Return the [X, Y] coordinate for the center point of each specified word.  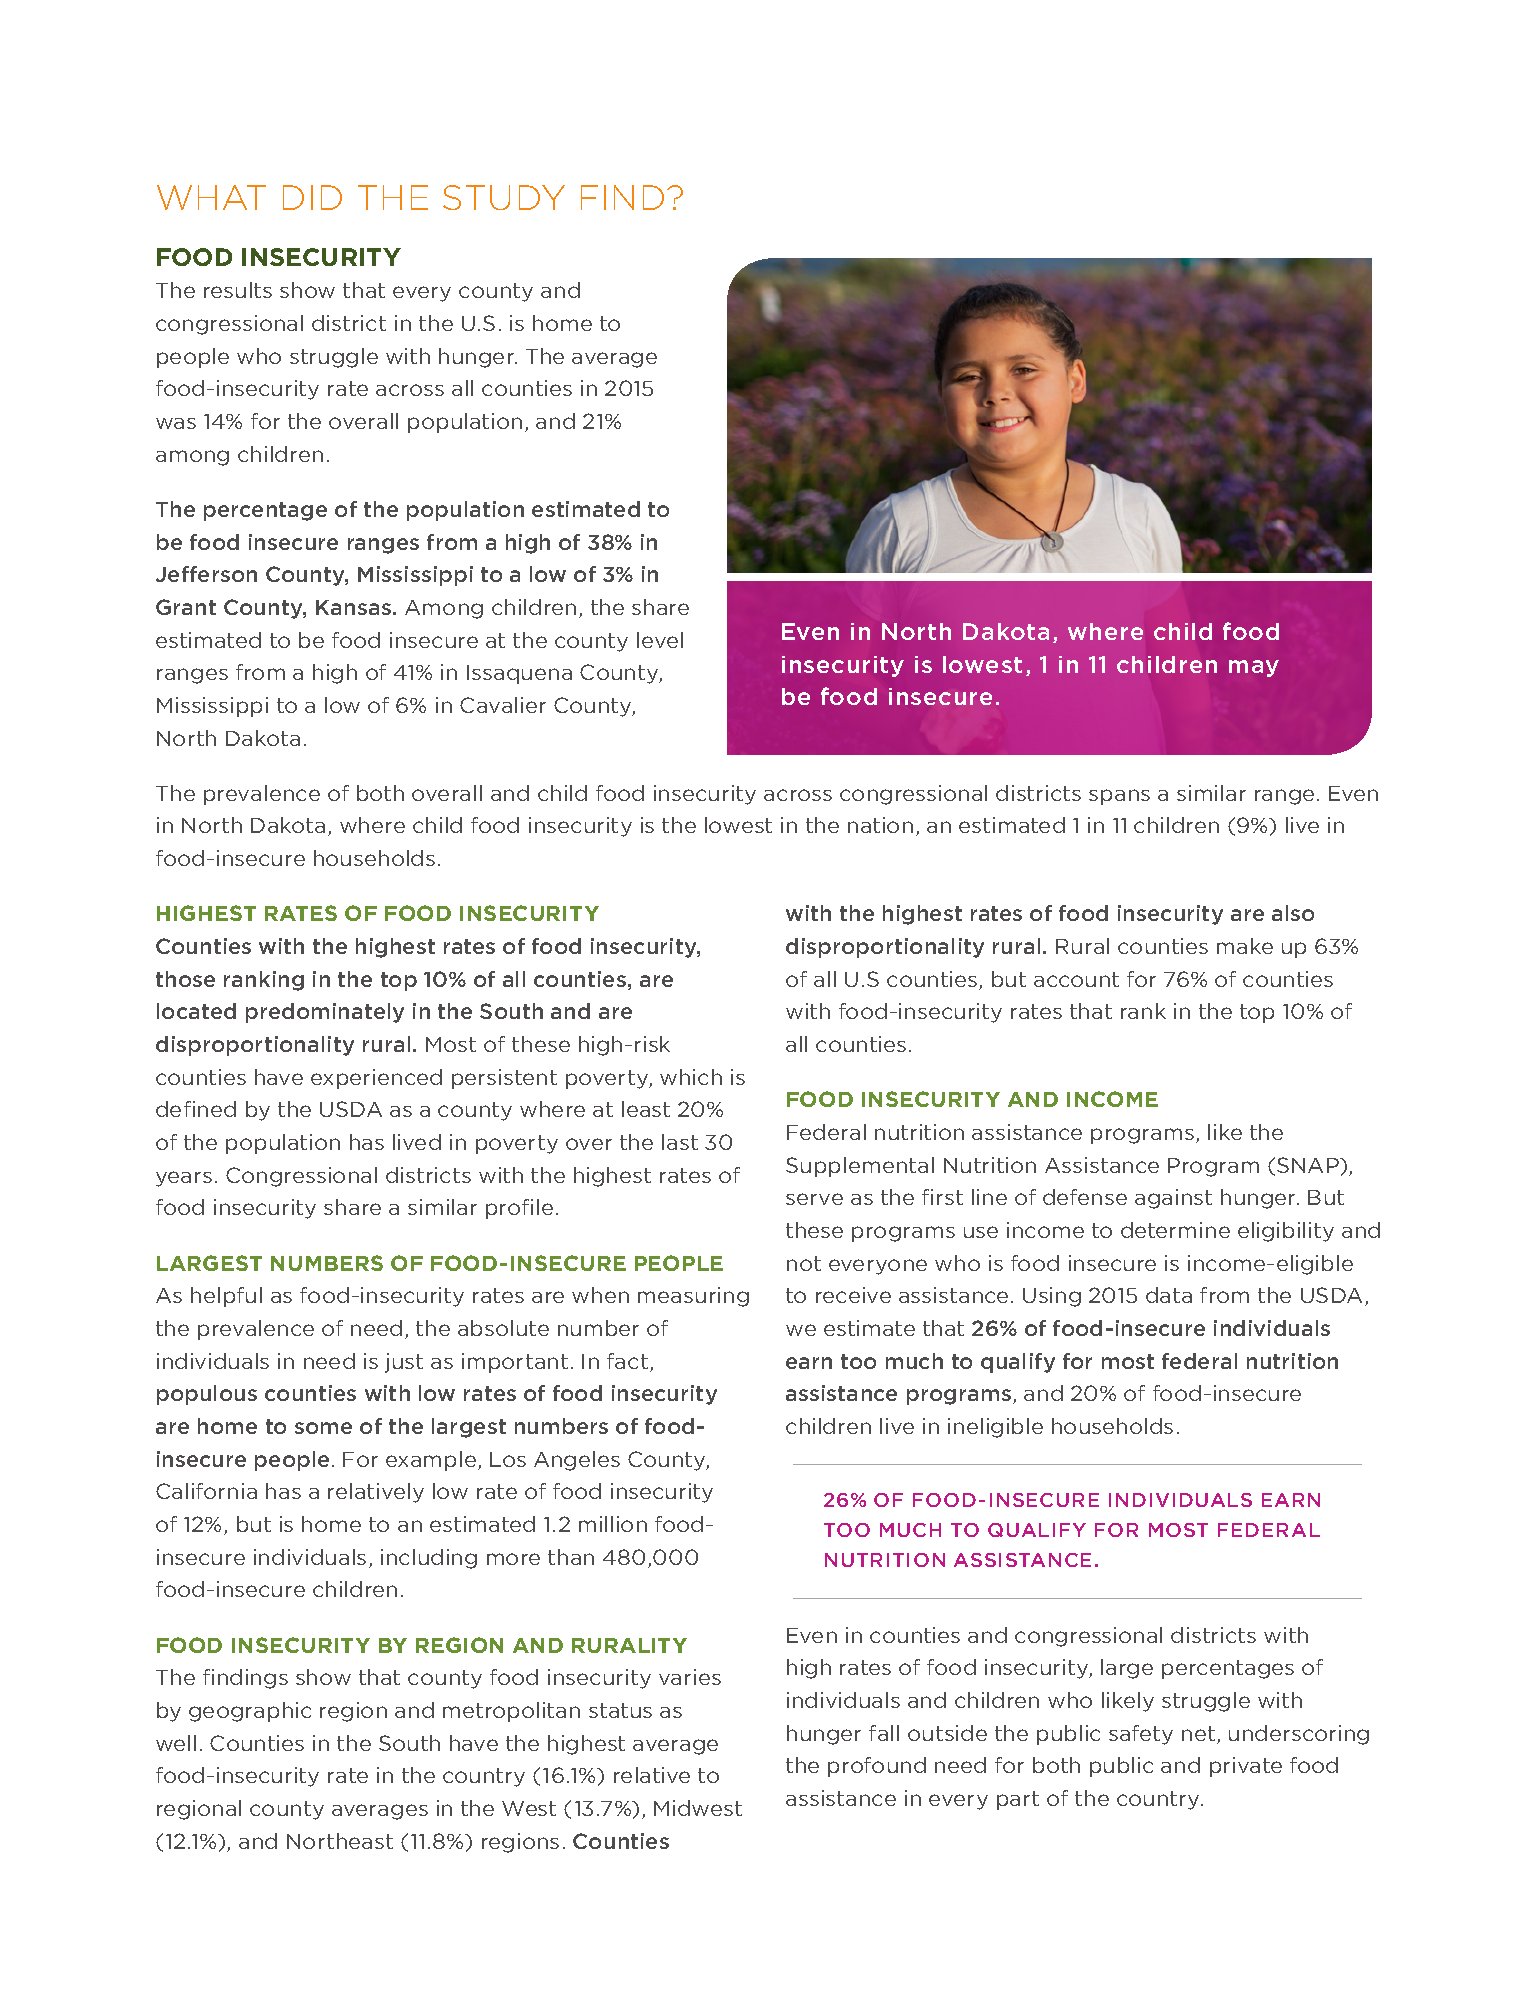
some [323, 1428]
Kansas [355, 607]
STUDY [504, 197]
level [660, 640]
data [1169, 1295]
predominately [325, 1013]
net [1198, 1733]
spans [1119, 797]
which [691, 1077]
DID [312, 197]
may [1254, 668]
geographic [250, 1712]
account [1076, 979]
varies [690, 1677]
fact [629, 1362]
